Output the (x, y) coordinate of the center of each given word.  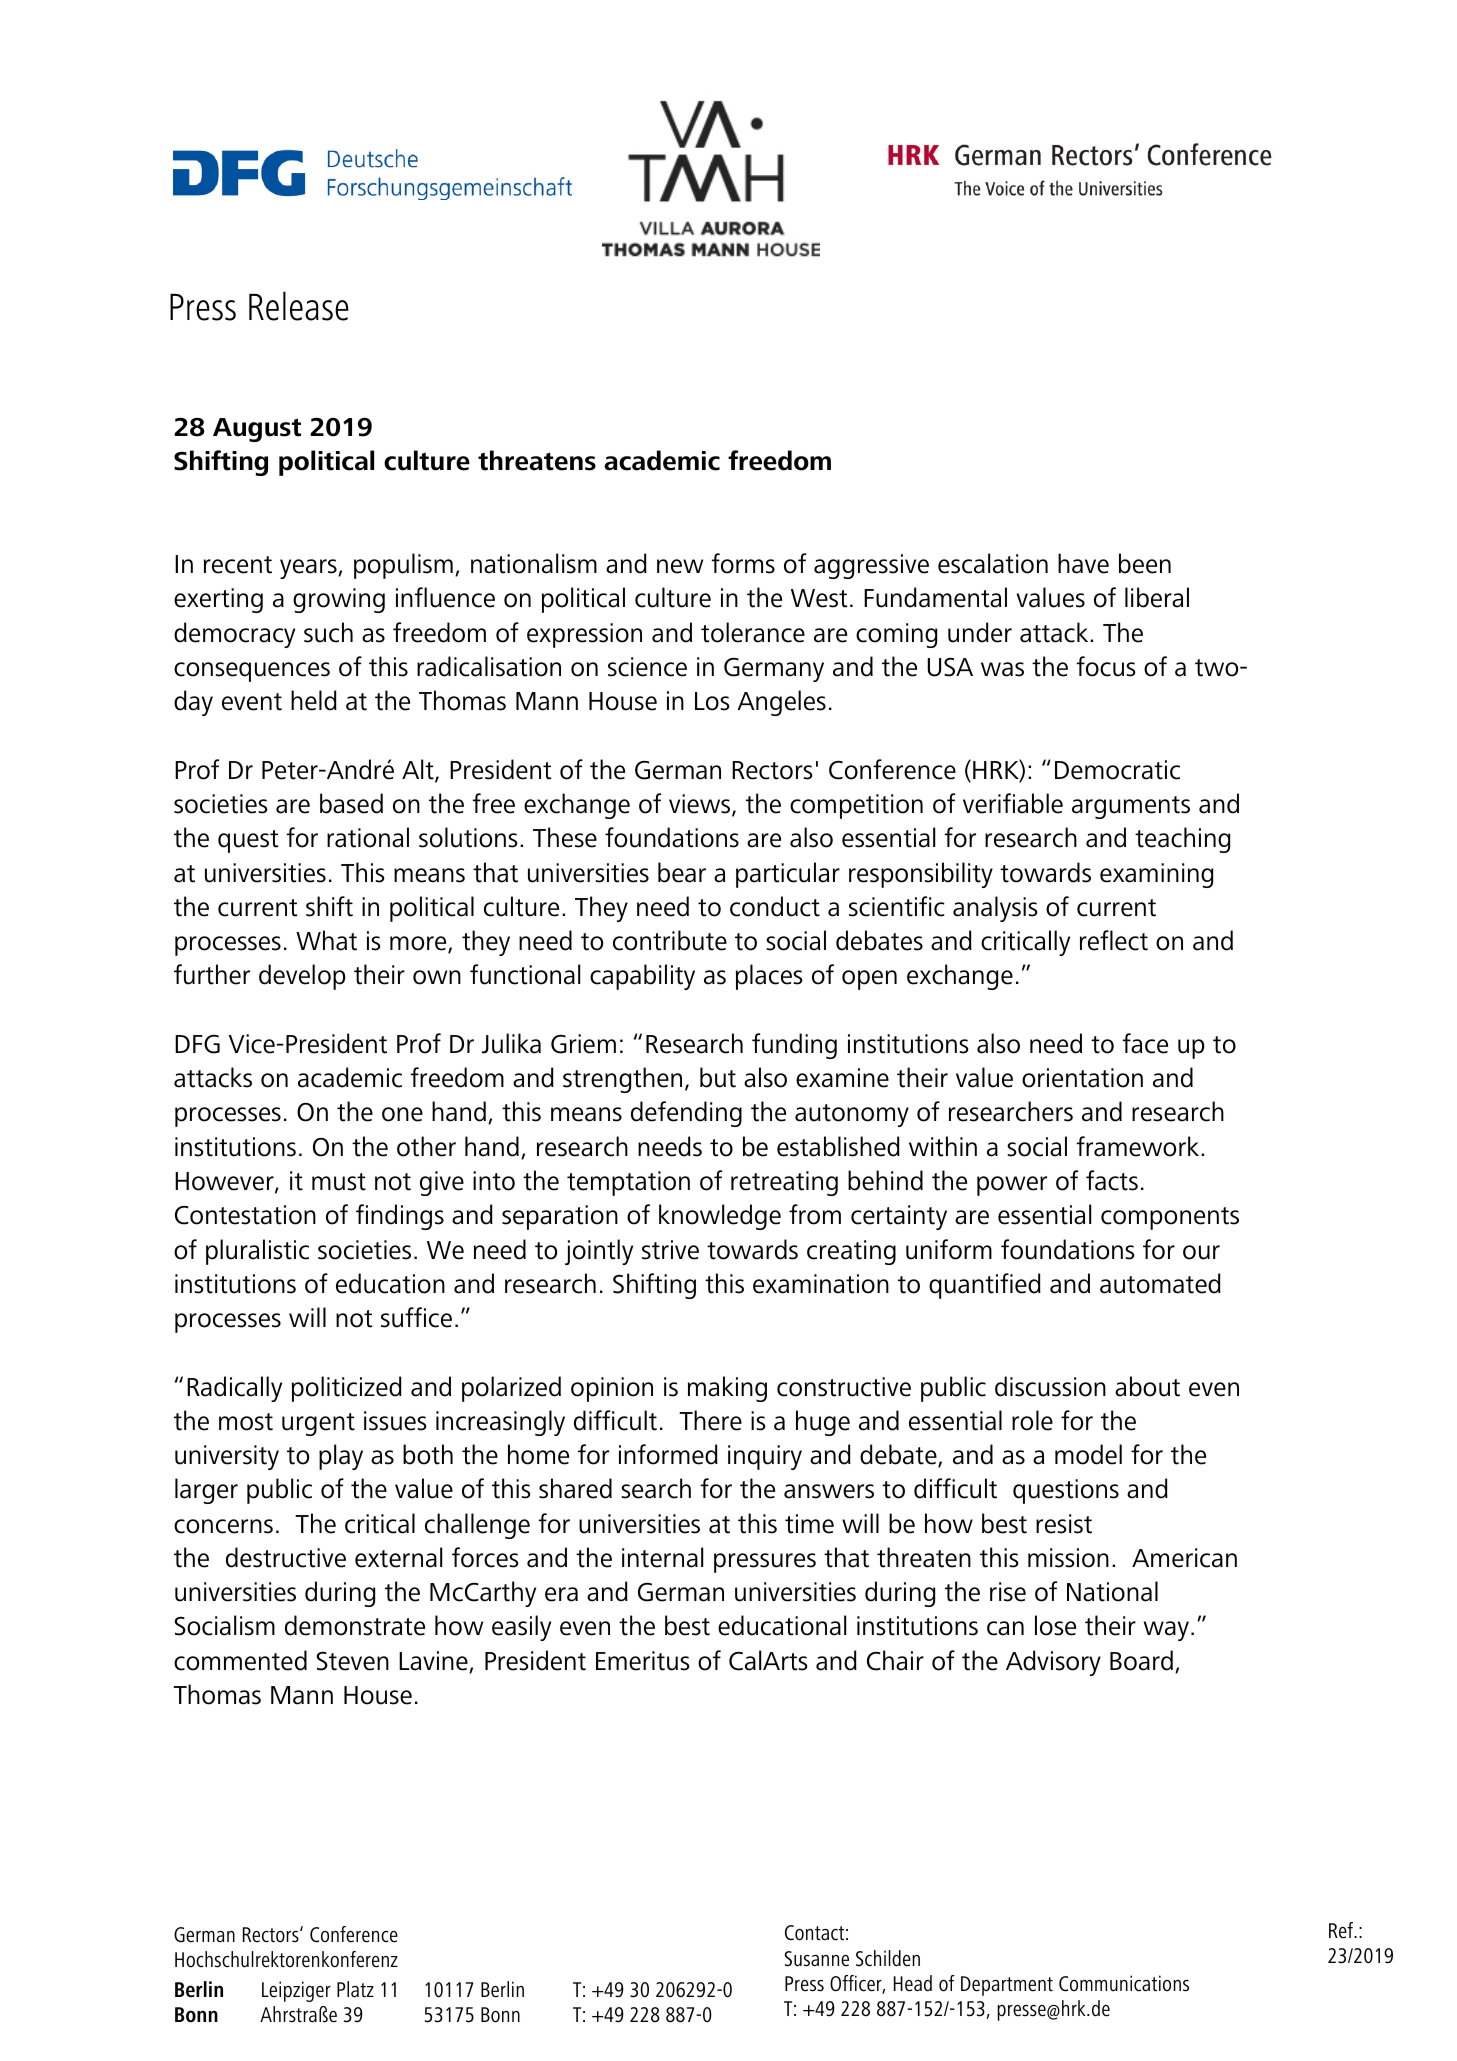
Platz (355, 1989)
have (1083, 563)
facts (1112, 1180)
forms (743, 563)
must (339, 1182)
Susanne (817, 1959)
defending (686, 1114)
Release (299, 306)
